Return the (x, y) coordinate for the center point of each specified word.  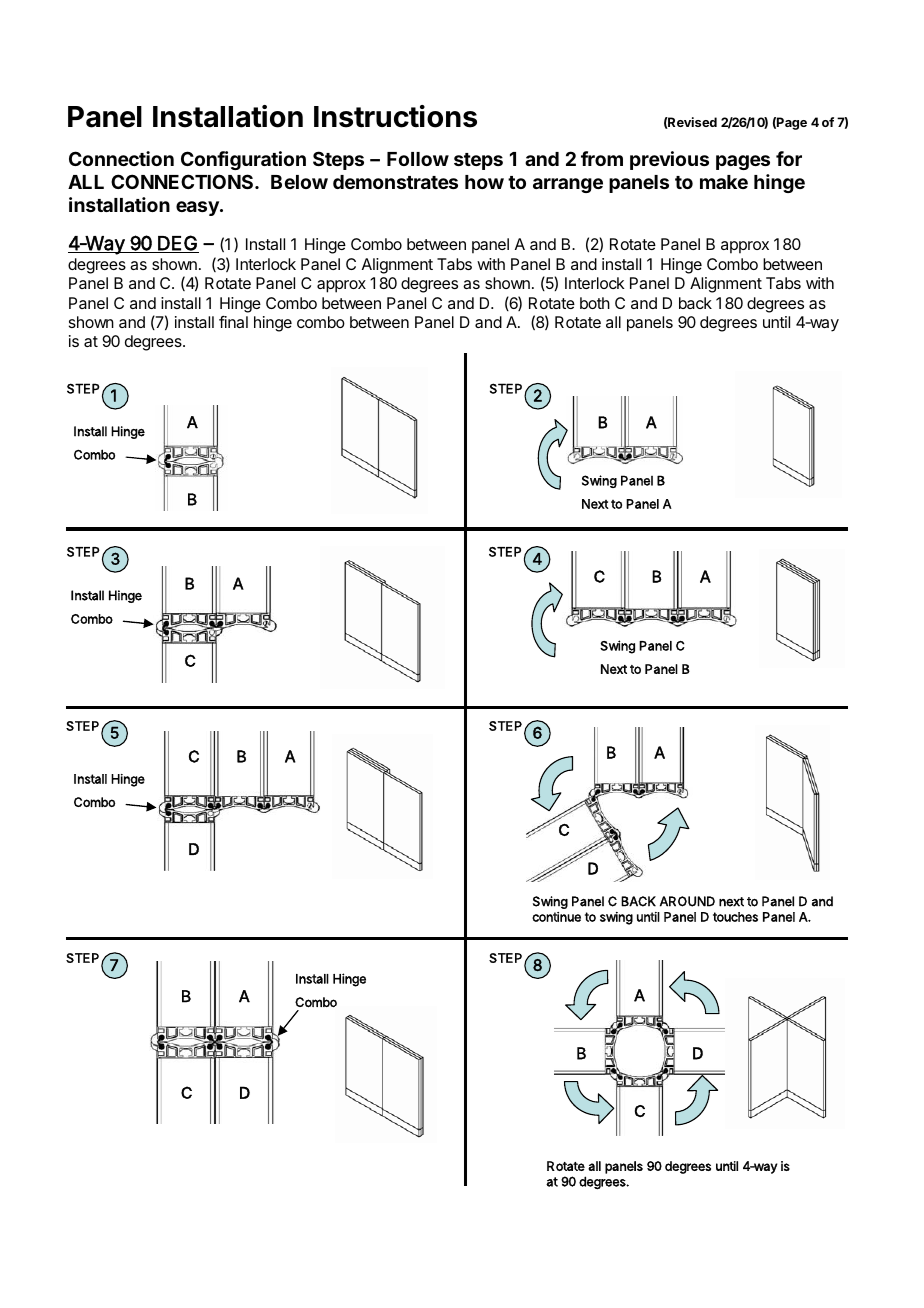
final (233, 322)
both (595, 303)
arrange (568, 185)
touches (735, 917)
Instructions (395, 116)
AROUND (687, 901)
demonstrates (395, 182)
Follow (418, 159)
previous (669, 160)
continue (556, 917)
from (602, 158)
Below (299, 182)
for (789, 158)
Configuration (243, 160)
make (724, 182)
